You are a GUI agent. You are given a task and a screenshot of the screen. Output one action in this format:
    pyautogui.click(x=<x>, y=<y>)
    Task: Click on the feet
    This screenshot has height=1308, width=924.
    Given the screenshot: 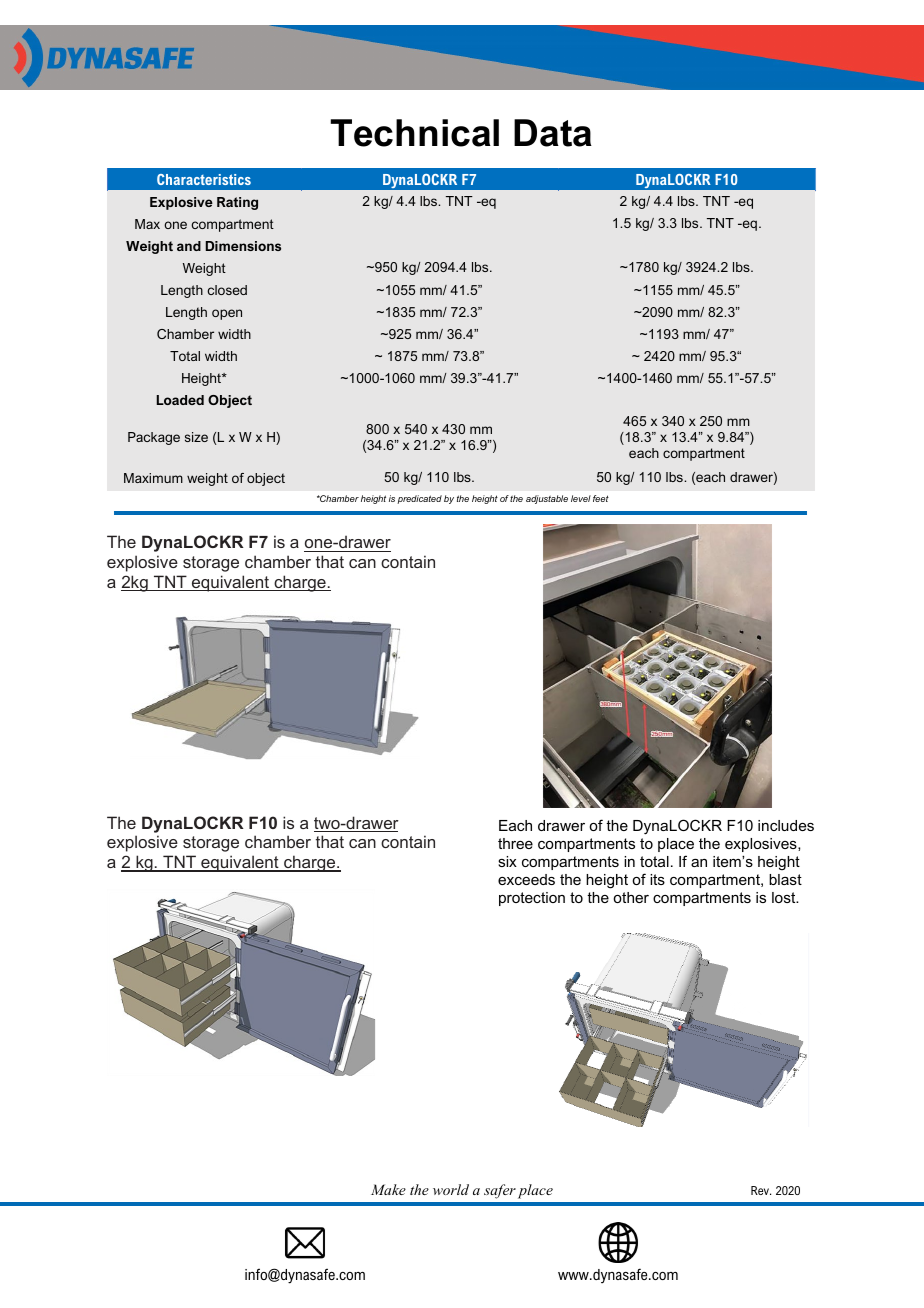 What is the action you would take?
    pyautogui.click(x=601, y=498)
